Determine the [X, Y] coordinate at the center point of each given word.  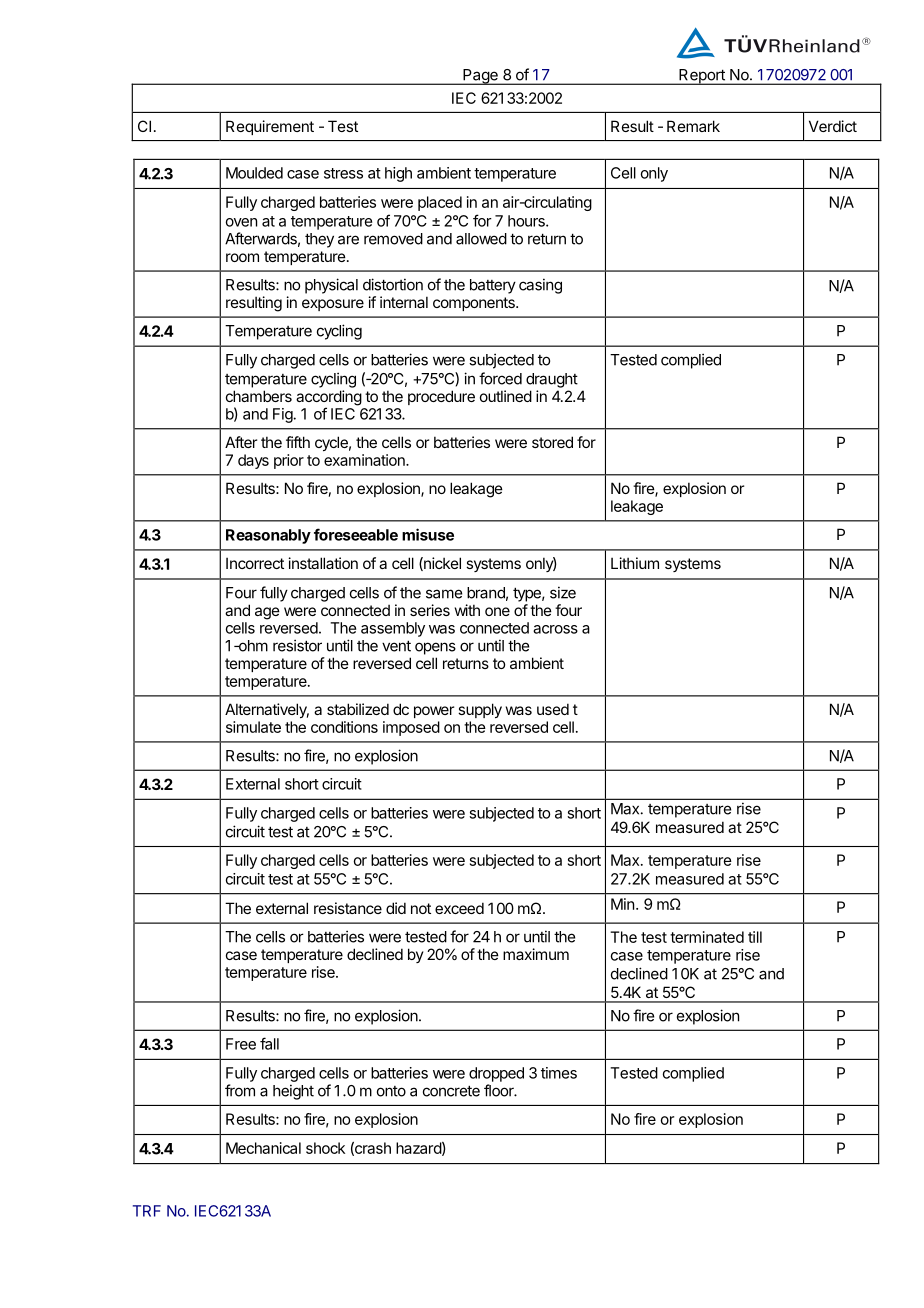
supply [480, 710]
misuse [428, 534]
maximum [536, 954]
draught [552, 380]
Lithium [635, 563]
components [475, 304]
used [553, 709]
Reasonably [268, 536]
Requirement [270, 127]
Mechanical [263, 1148]
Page [480, 77]
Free [241, 1044]
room [242, 257]
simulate [253, 727]
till [755, 937]
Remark [693, 126]
